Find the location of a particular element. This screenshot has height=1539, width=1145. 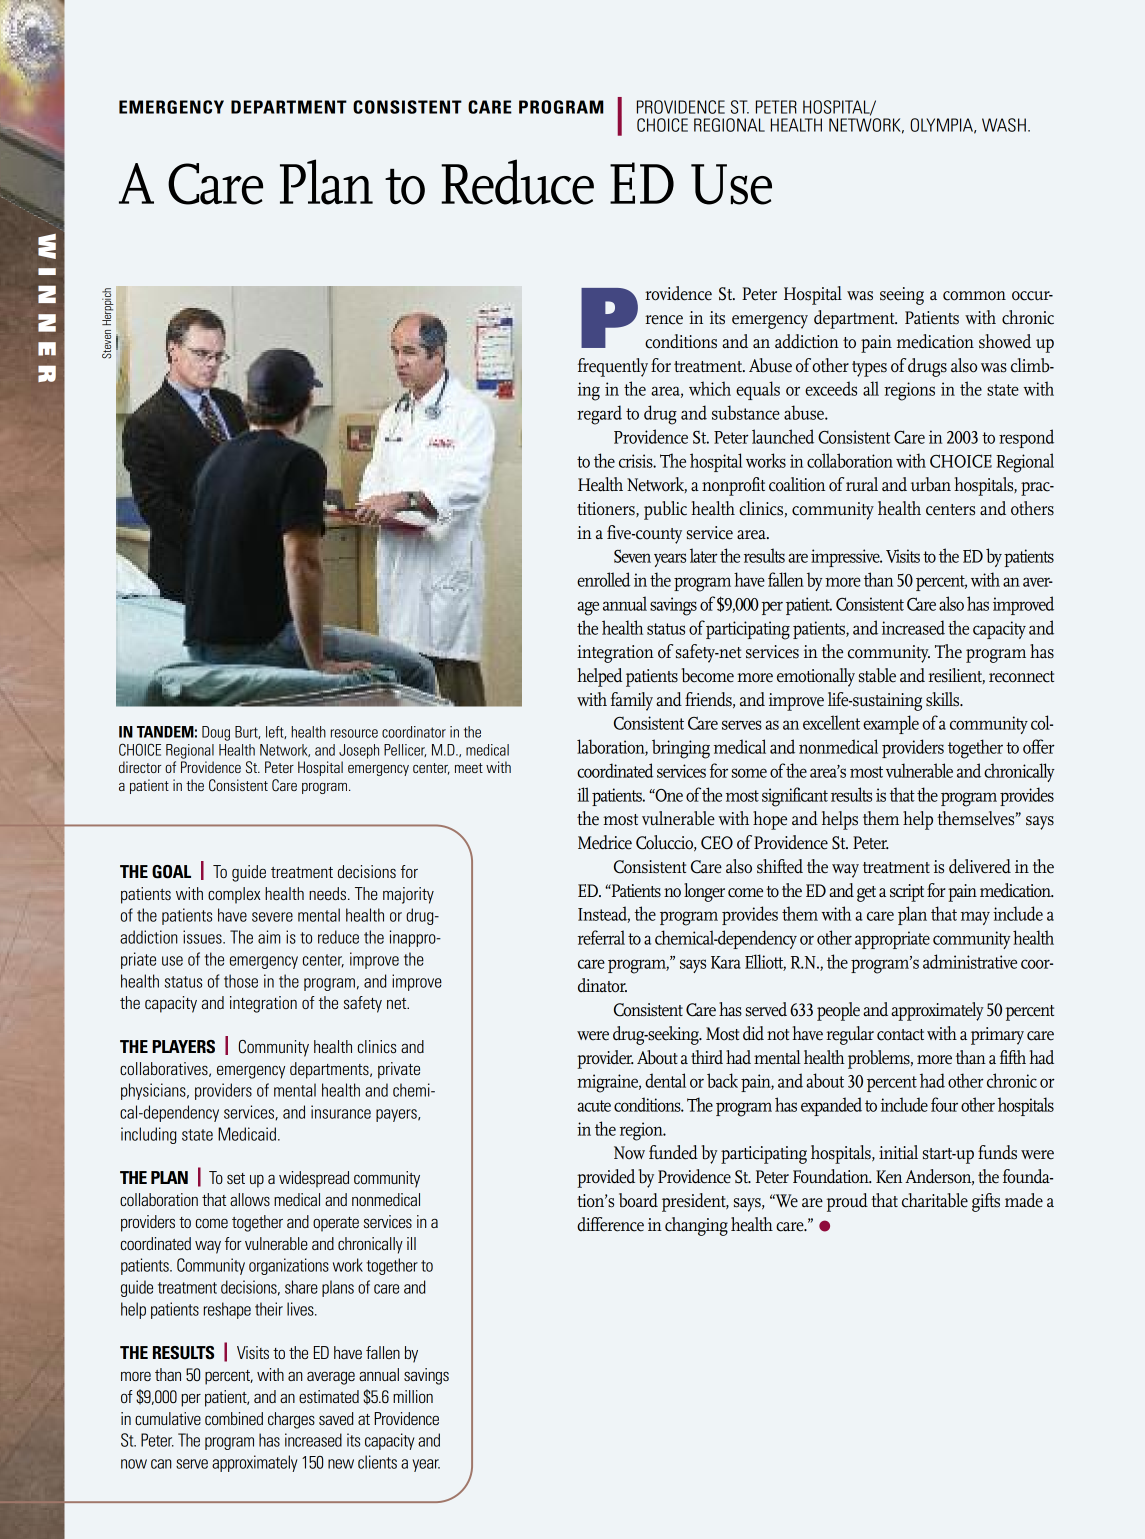

which is located at coordinates (710, 388).
